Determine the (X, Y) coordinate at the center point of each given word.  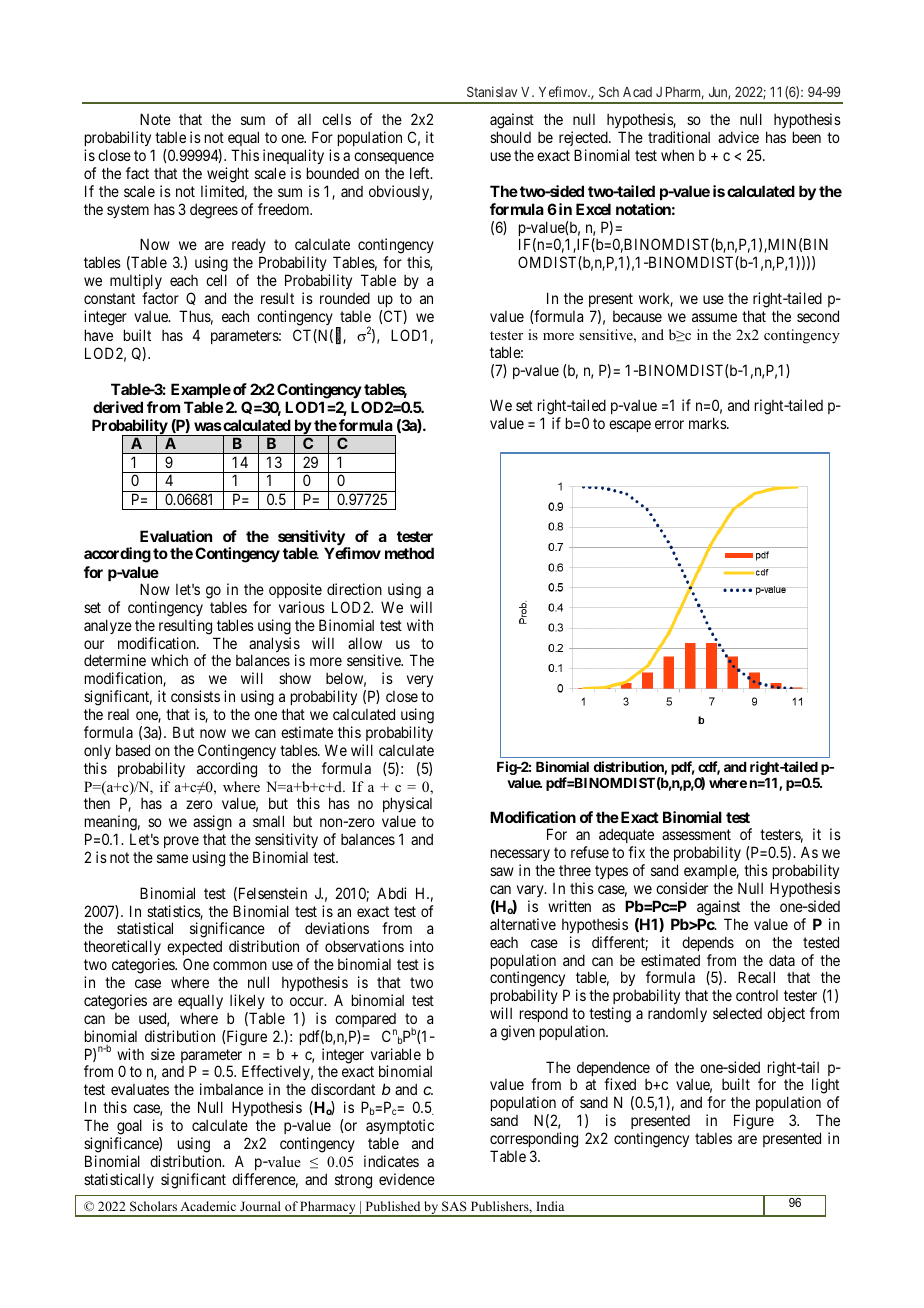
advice (738, 137)
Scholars (153, 1206)
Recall (756, 977)
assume (714, 317)
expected (194, 949)
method (409, 553)
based (133, 750)
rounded (345, 298)
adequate (627, 837)
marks (708, 423)
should (510, 137)
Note (155, 119)
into (422, 946)
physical (407, 806)
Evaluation (176, 536)
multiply (136, 281)
